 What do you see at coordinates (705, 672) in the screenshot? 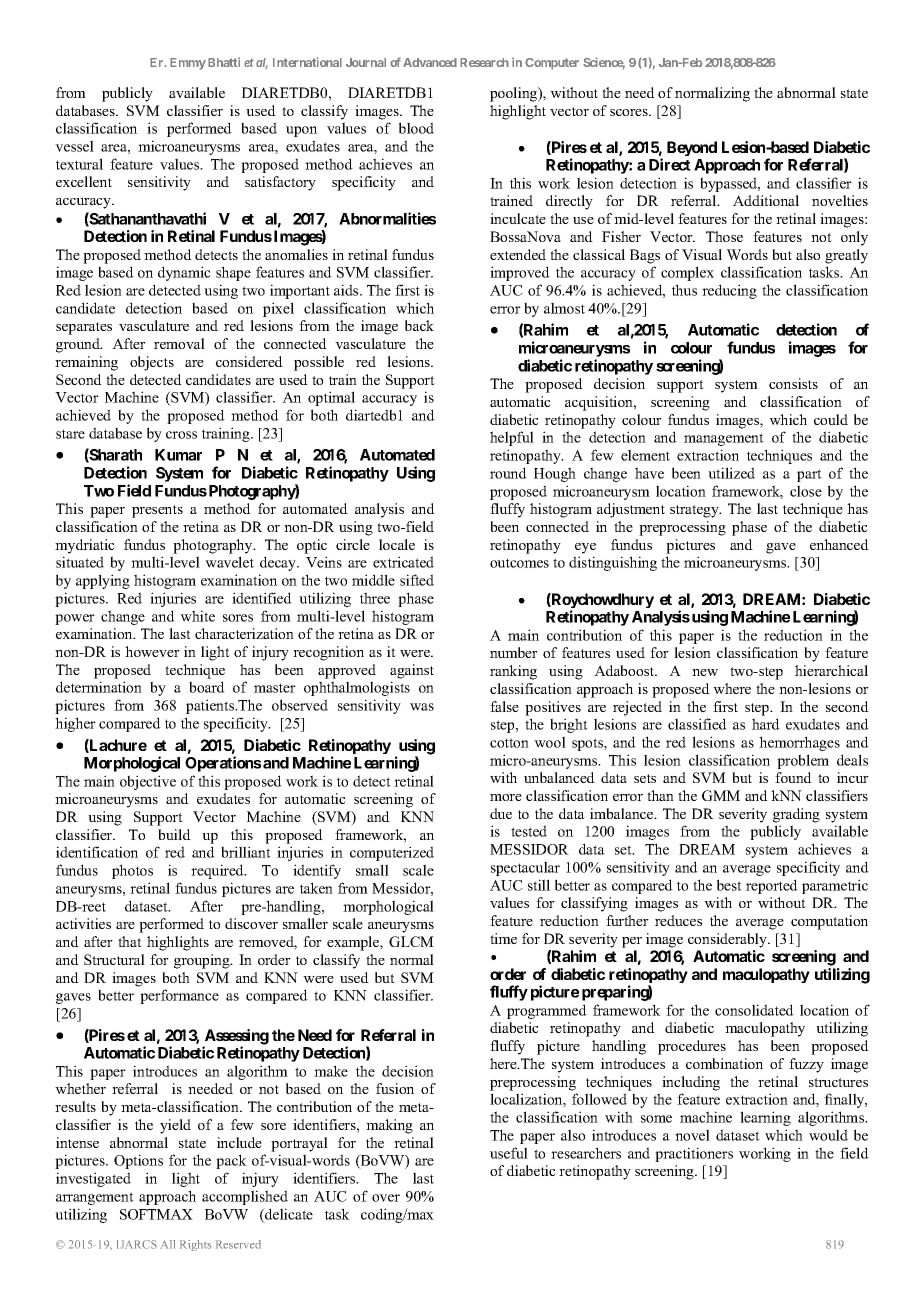
I see `new` at bounding box center [705, 672].
